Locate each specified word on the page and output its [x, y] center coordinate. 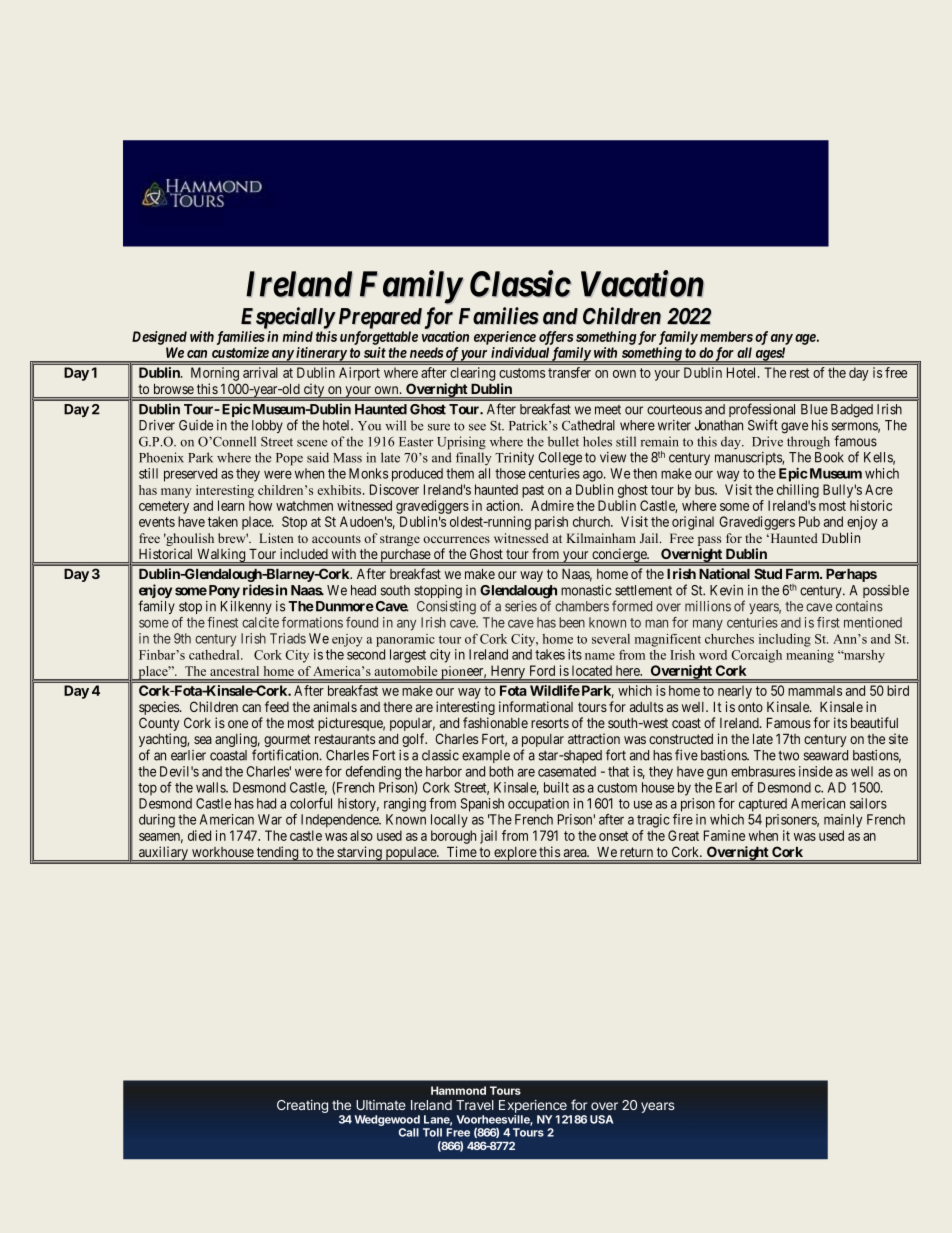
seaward [826, 755]
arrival [260, 372]
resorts [550, 723]
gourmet [287, 742]
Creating [302, 1106]
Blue [814, 409]
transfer [569, 372]
